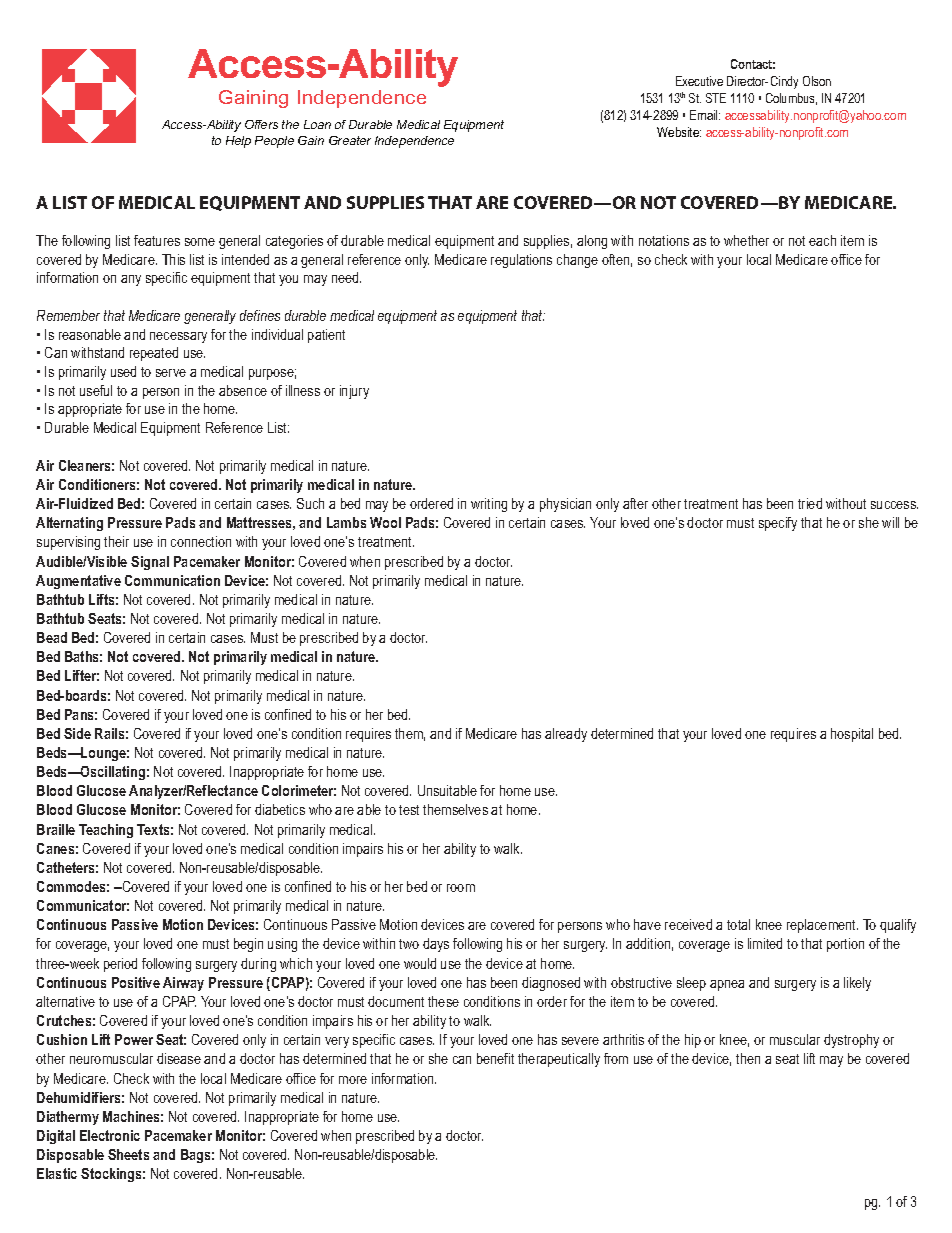 The image size is (952, 1233). Describe the element at coordinates (128, 1154) in the image. I see `Sheets` at that location.
